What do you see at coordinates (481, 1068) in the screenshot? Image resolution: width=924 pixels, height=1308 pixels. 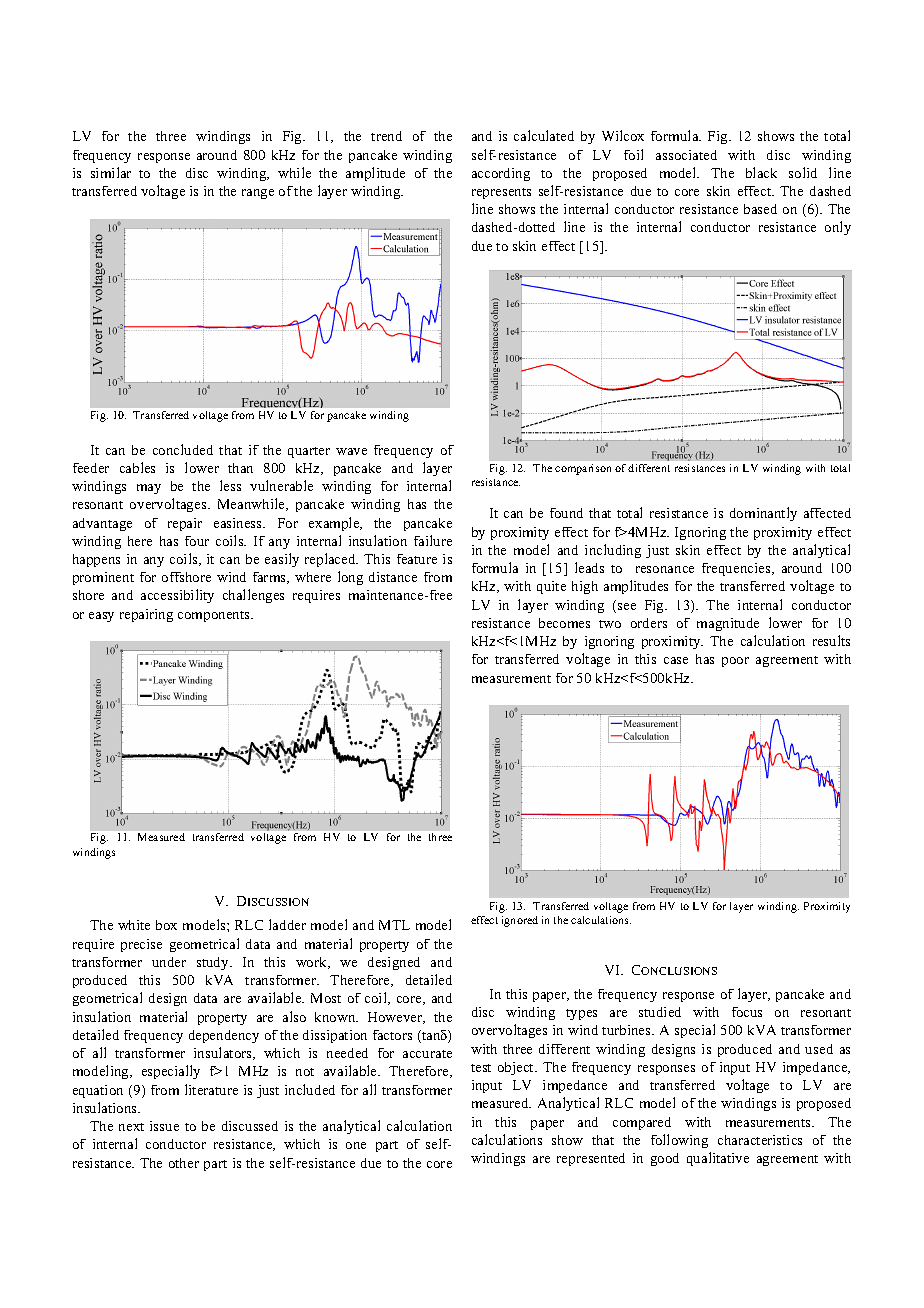 I see `test` at bounding box center [481, 1068].
